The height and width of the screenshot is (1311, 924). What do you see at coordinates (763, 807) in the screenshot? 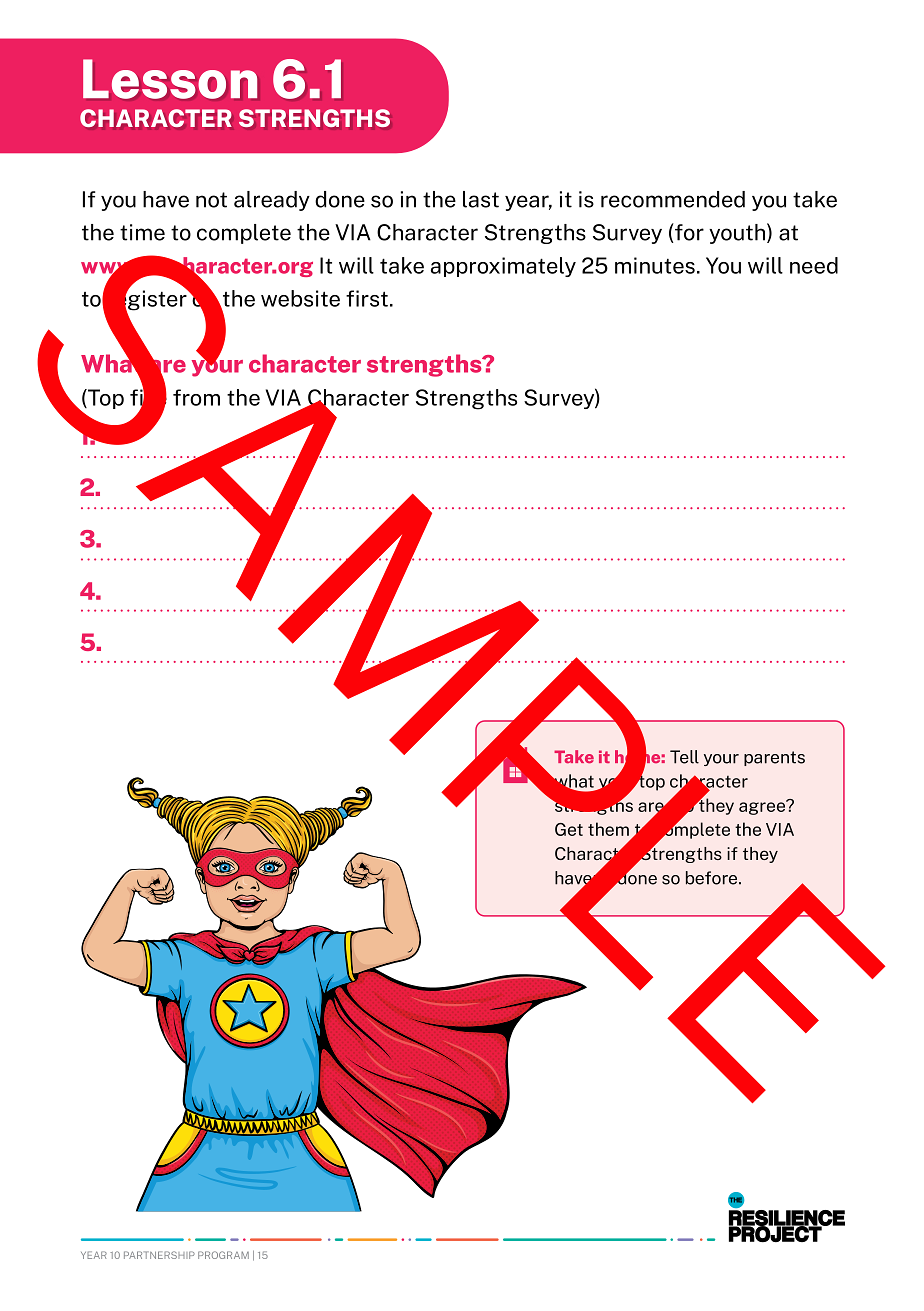
I see `agree` at bounding box center [763, 807].
